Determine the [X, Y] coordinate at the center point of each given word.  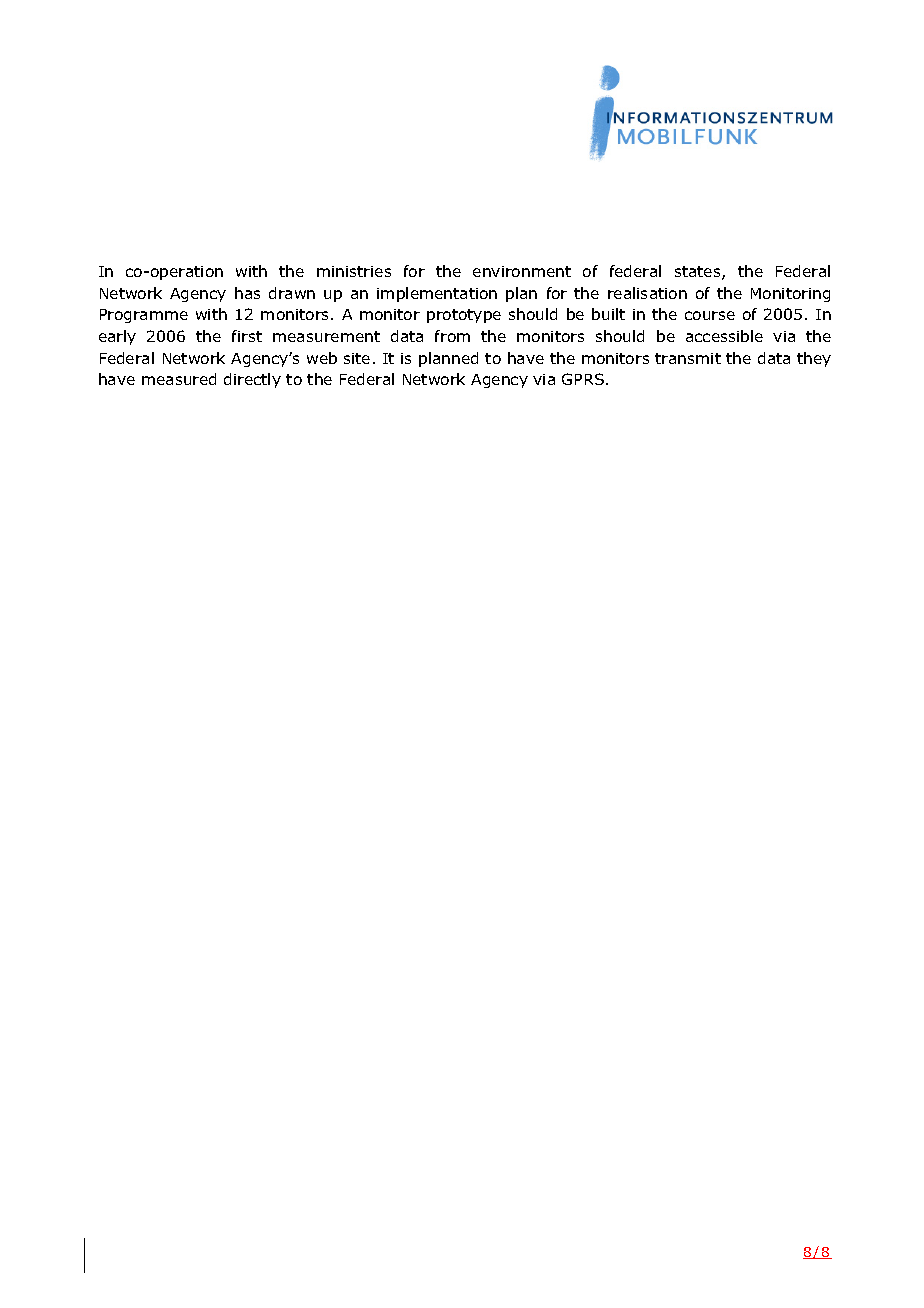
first [247, 336]
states [699, 273]
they [814, 359]
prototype [464, 316]
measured [179, 379]
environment [522, 271]
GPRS [583, 379]
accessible [724, 336]
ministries [354, 271]
